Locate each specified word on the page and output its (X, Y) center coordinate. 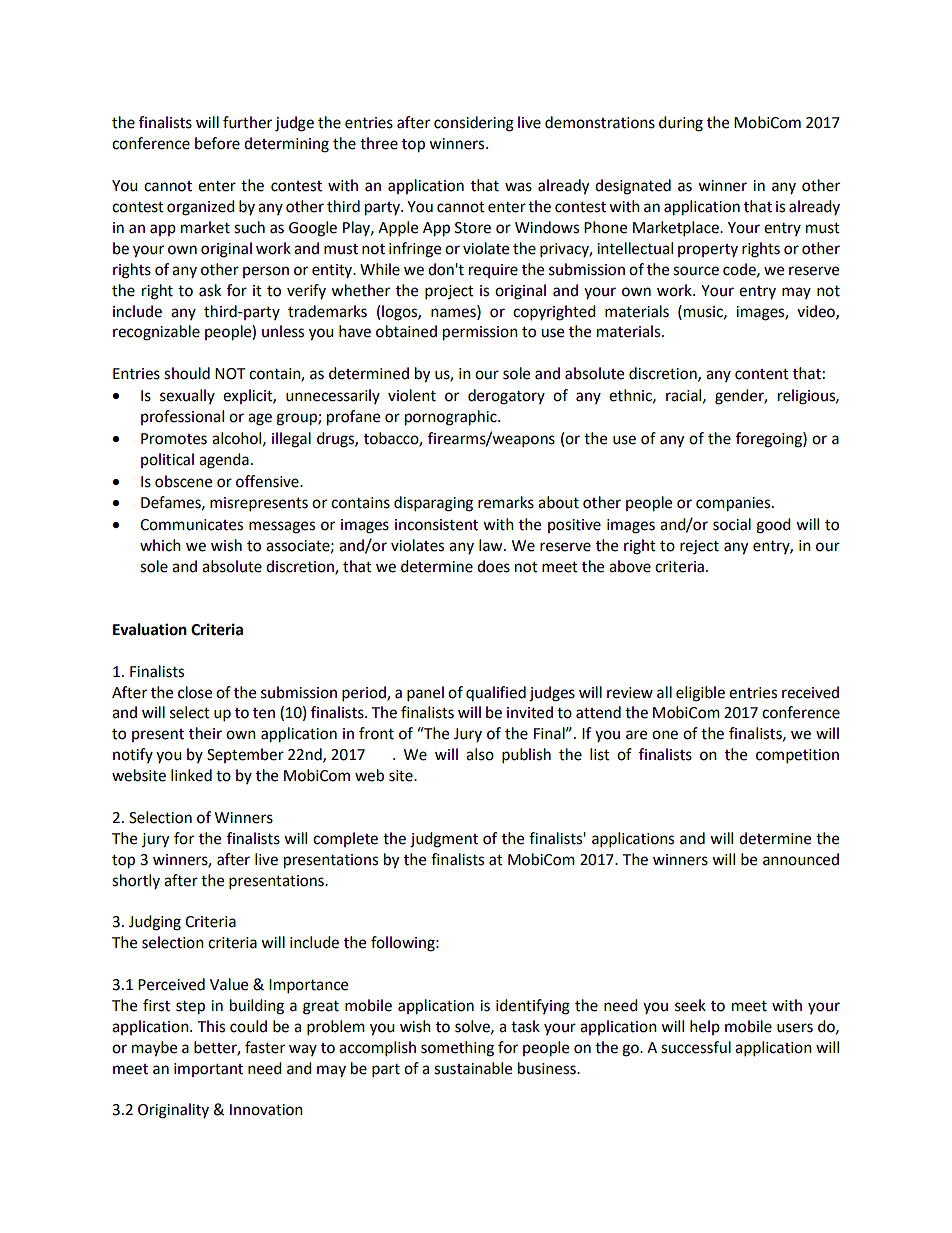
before (217, 143)
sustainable (473, 1068)
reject (699, 547)
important (208, 1070)
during (681, 124)
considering (474, 124)
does (493, 566)
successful (696, 1047)
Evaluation (150, 629)
